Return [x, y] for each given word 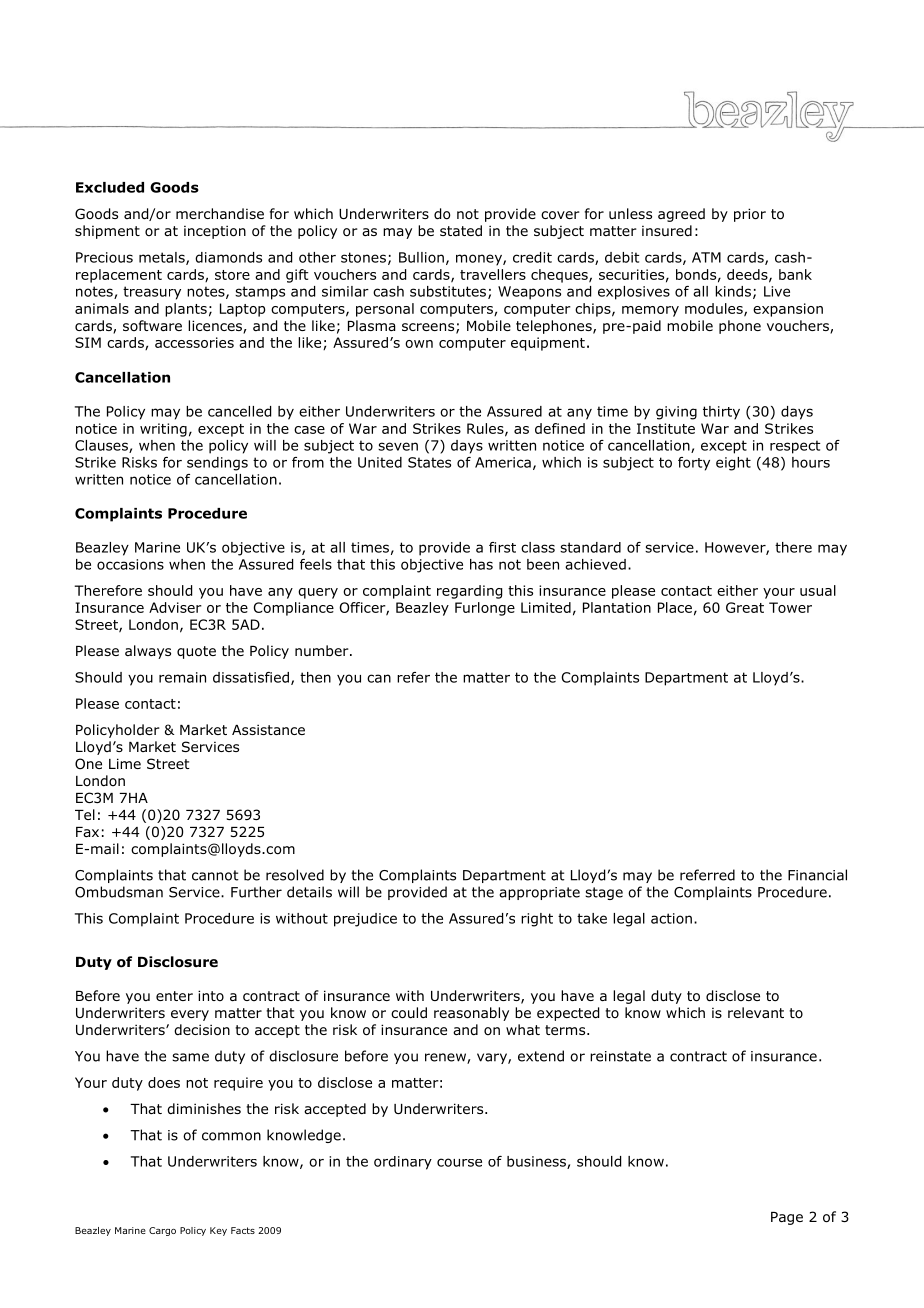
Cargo [162, 1231]
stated [461, 230]
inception [215, 232]
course [459, 1162]
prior [750, 215]
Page [787, 1218]
